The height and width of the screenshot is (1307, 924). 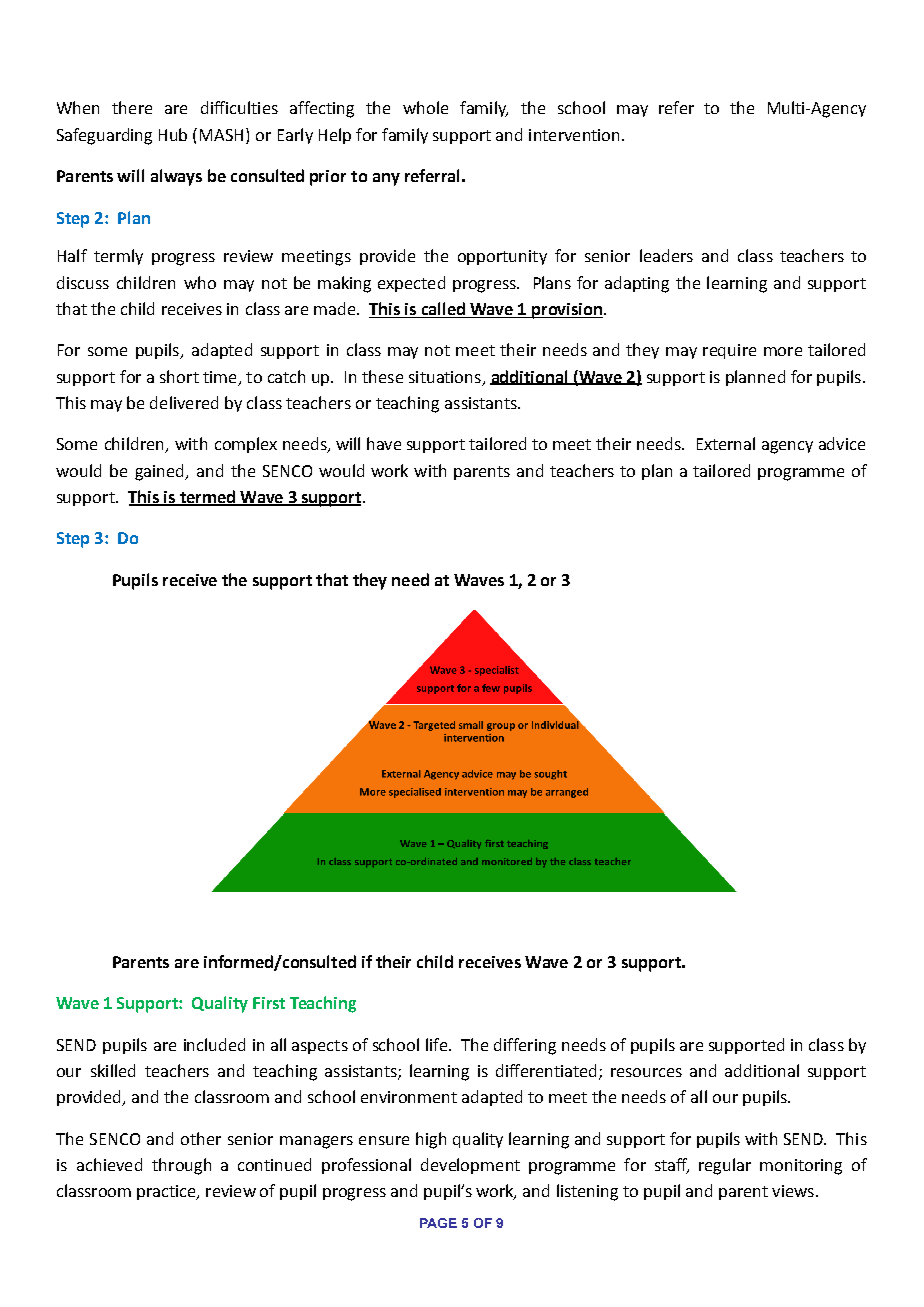 I want to click on whole, so click(x=425, y=107).
